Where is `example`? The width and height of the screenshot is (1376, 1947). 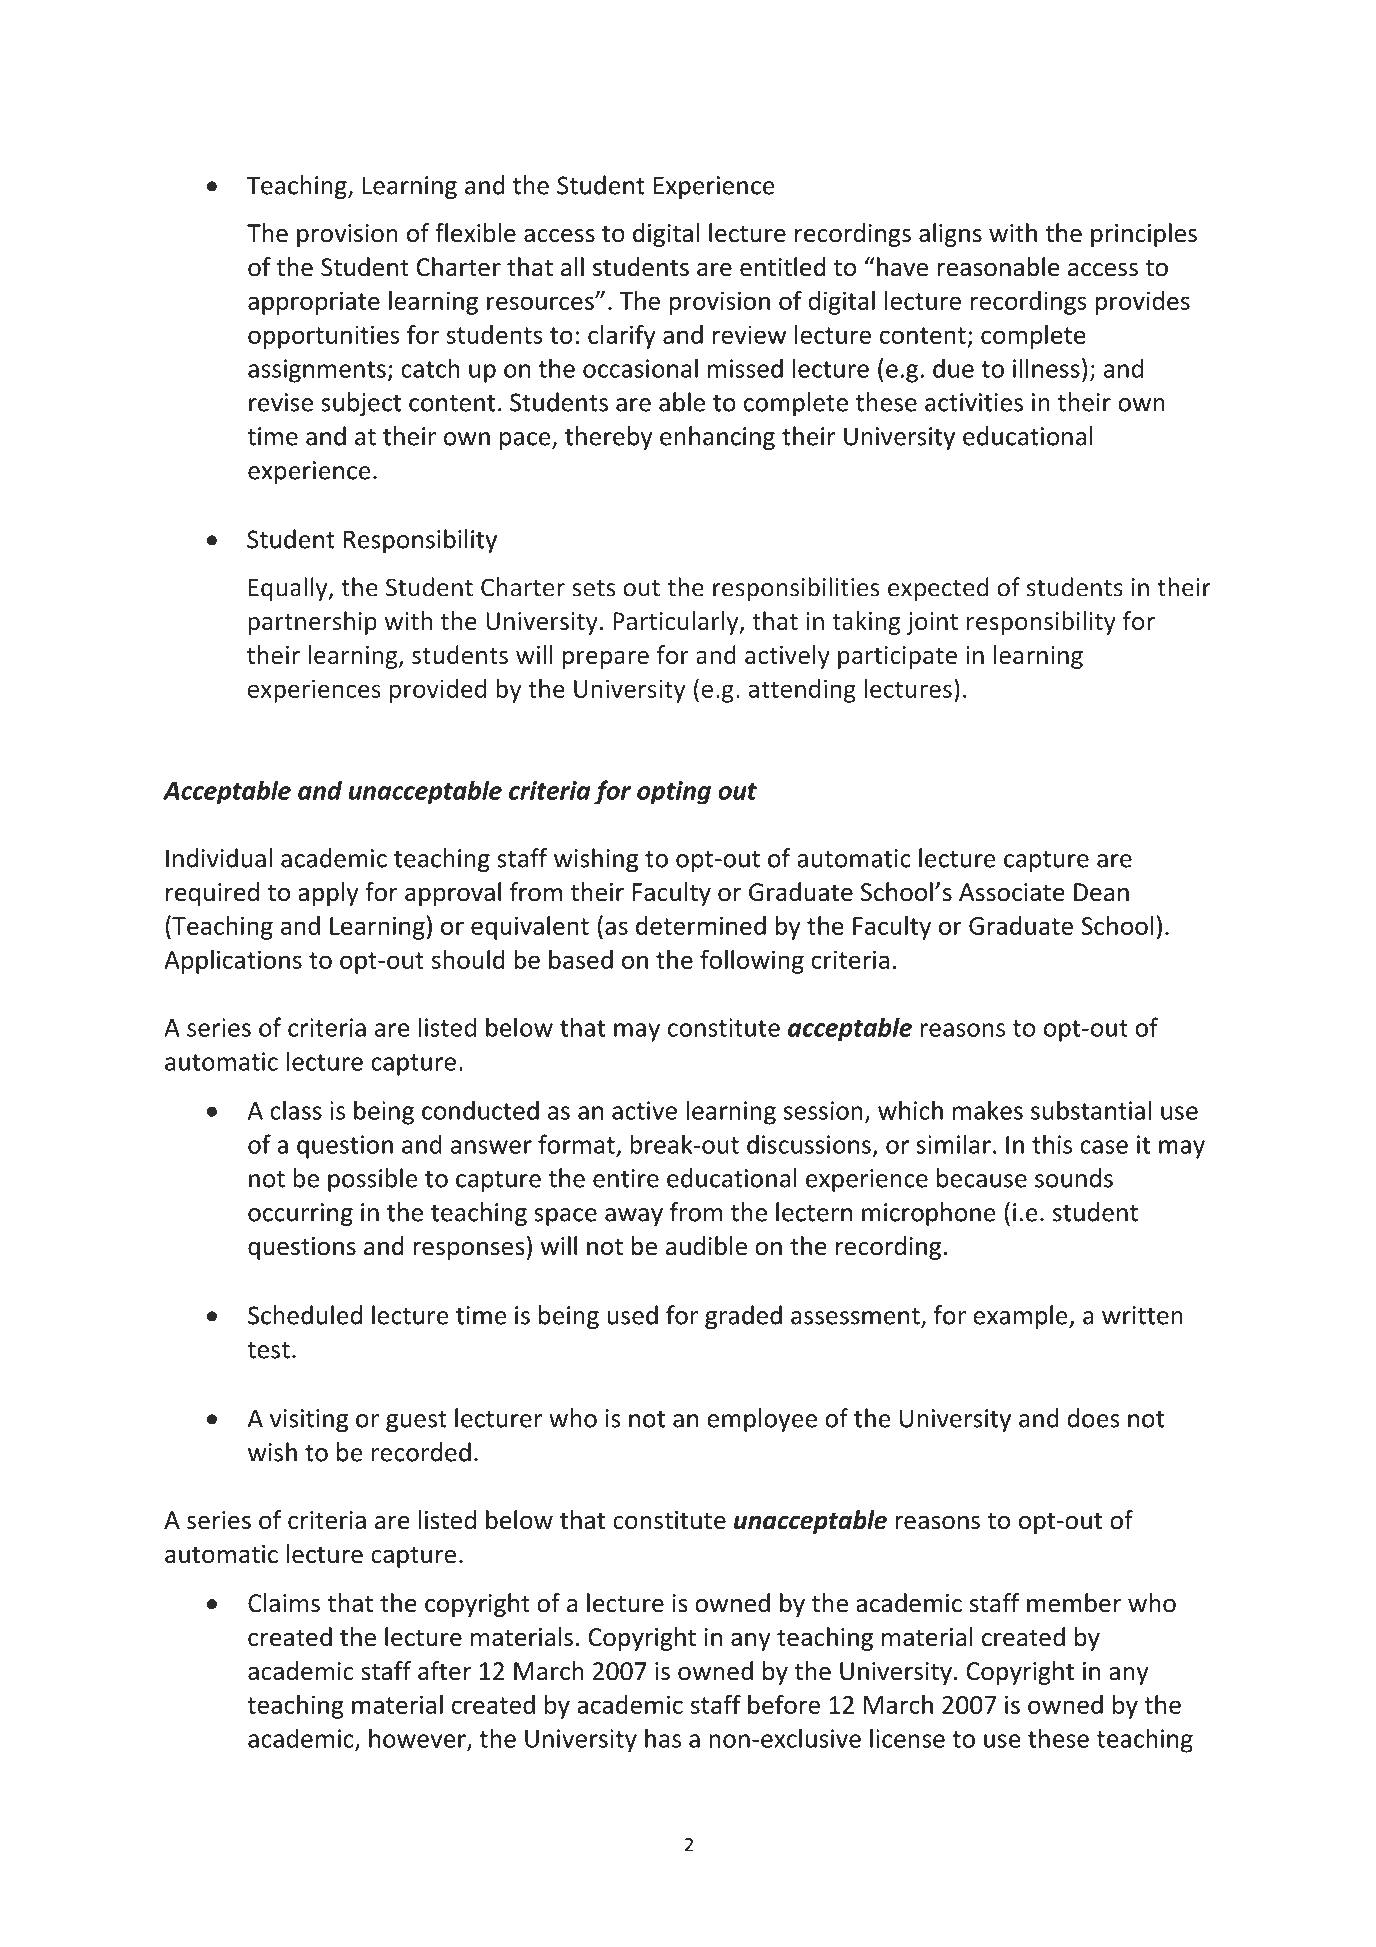 example is located at coordinates (1021, 1317).
